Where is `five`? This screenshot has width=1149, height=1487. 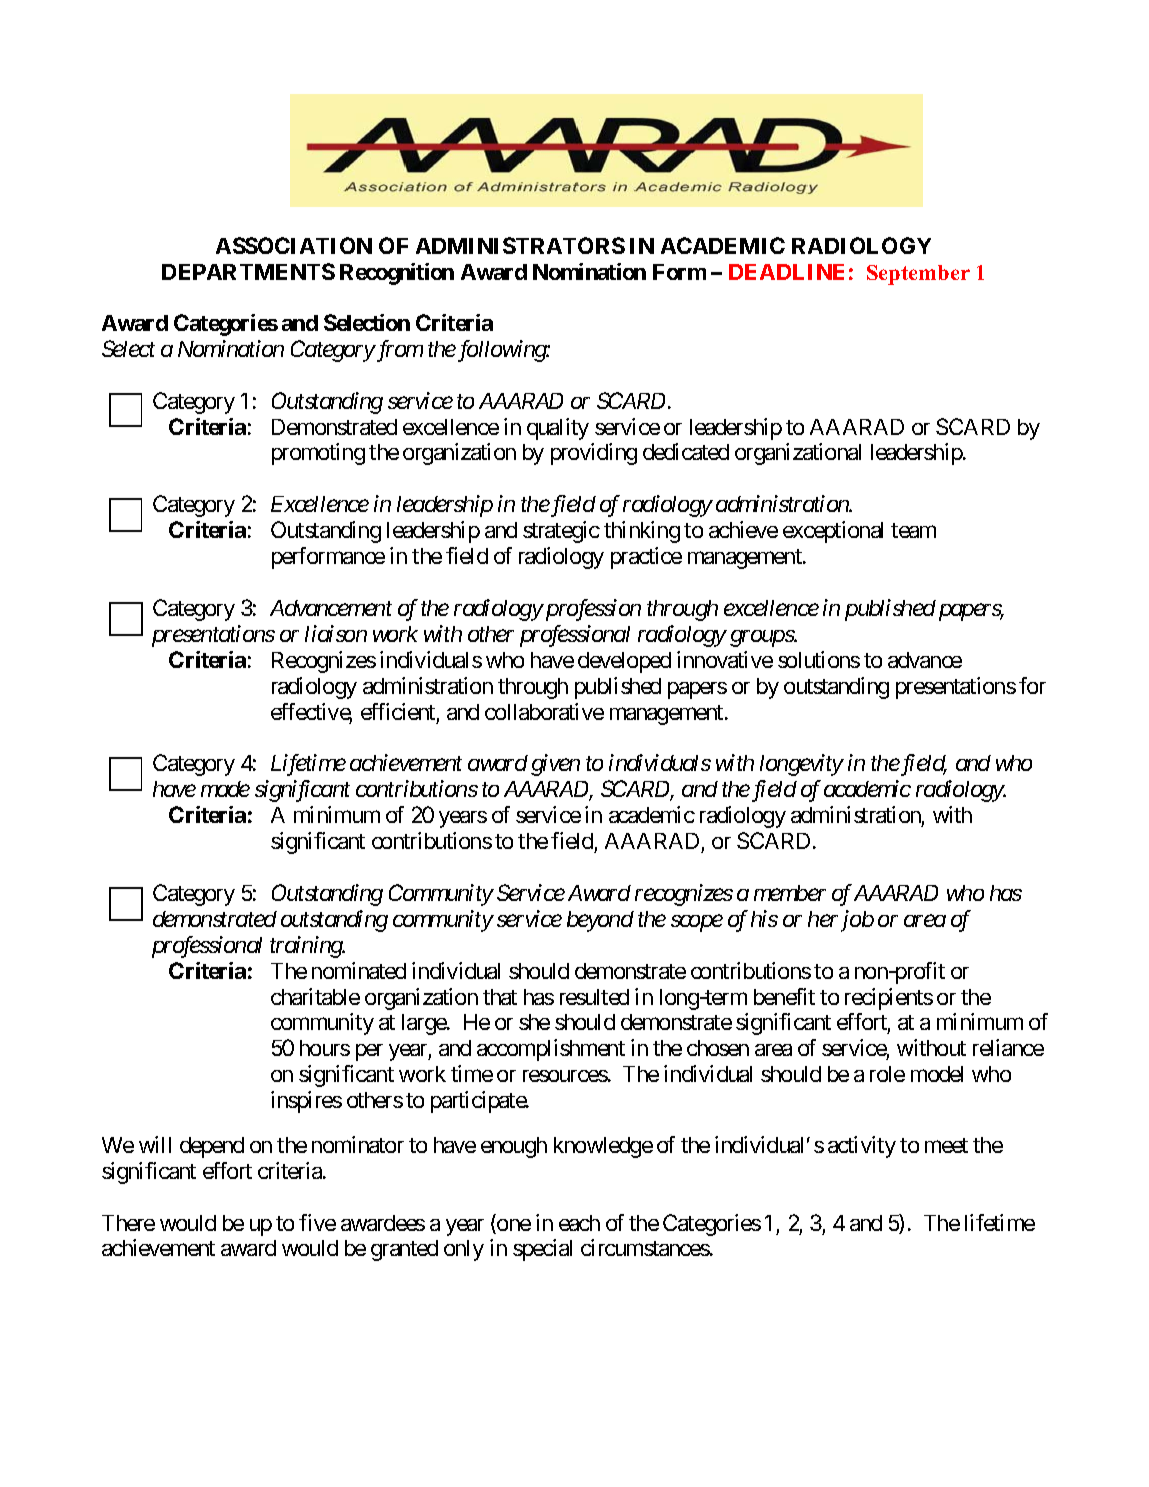
five is located at coordinates (317, 1222).
